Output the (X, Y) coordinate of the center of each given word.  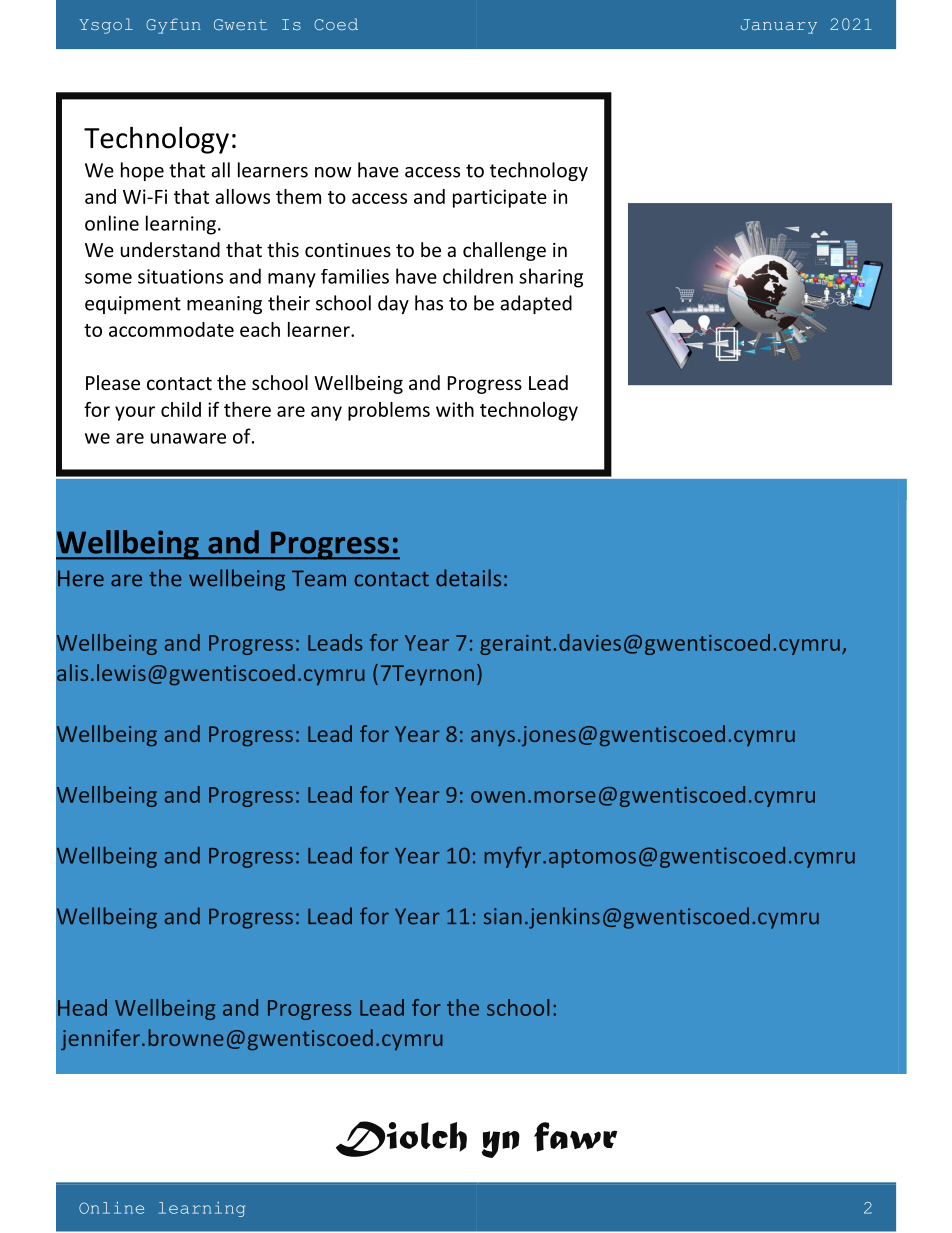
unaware (188, 438)
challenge (504, 251)
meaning (224, 305)
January (779, 26)
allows (242, 196)
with (455, 409)
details (468, 578)
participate (500, 198)
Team (319, 578)
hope (142, 171)
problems (389, 411)
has (429, 303)
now (333, 172)
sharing (551, 278)
